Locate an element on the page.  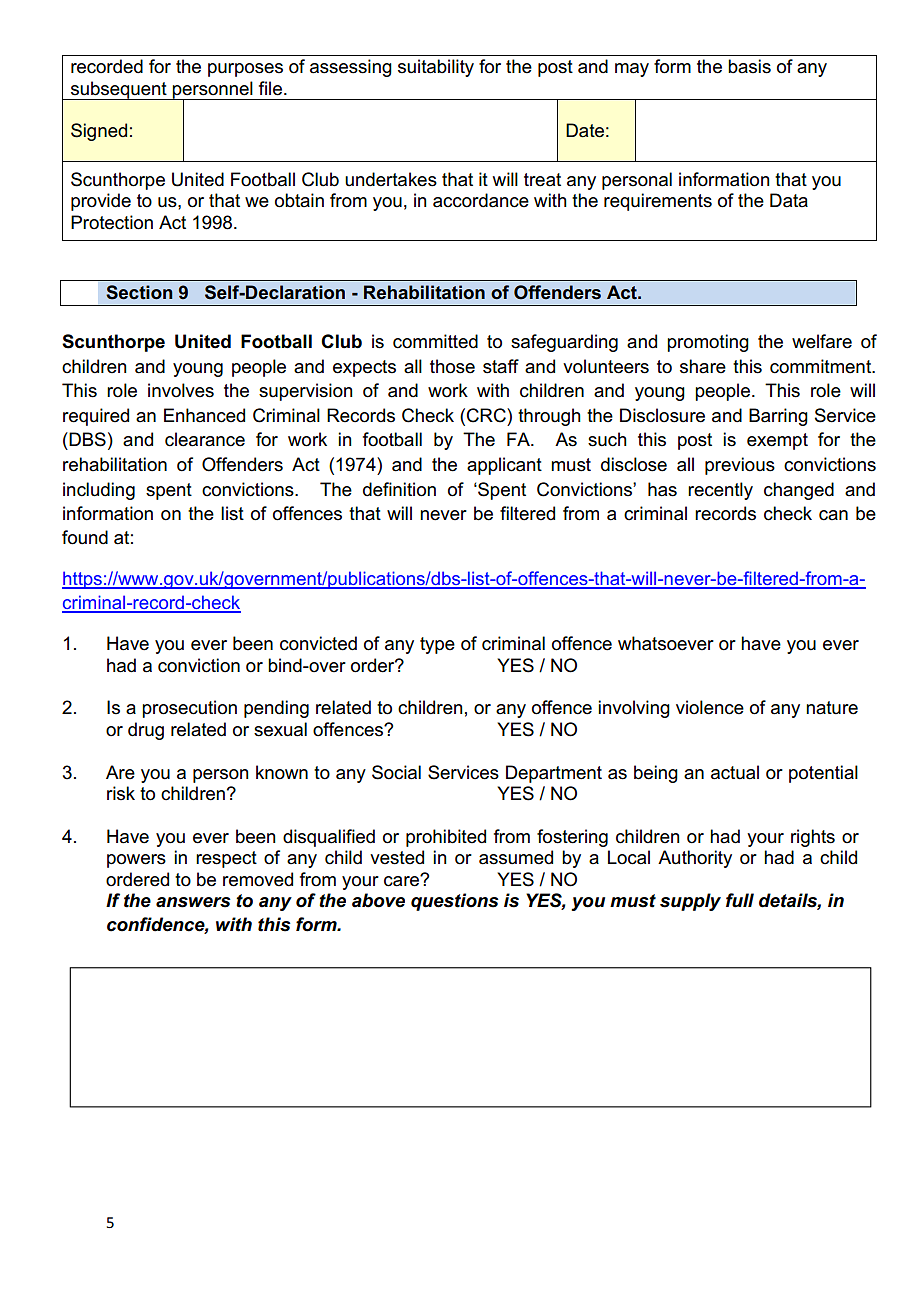
powers is located at coordinates (136, 861).
